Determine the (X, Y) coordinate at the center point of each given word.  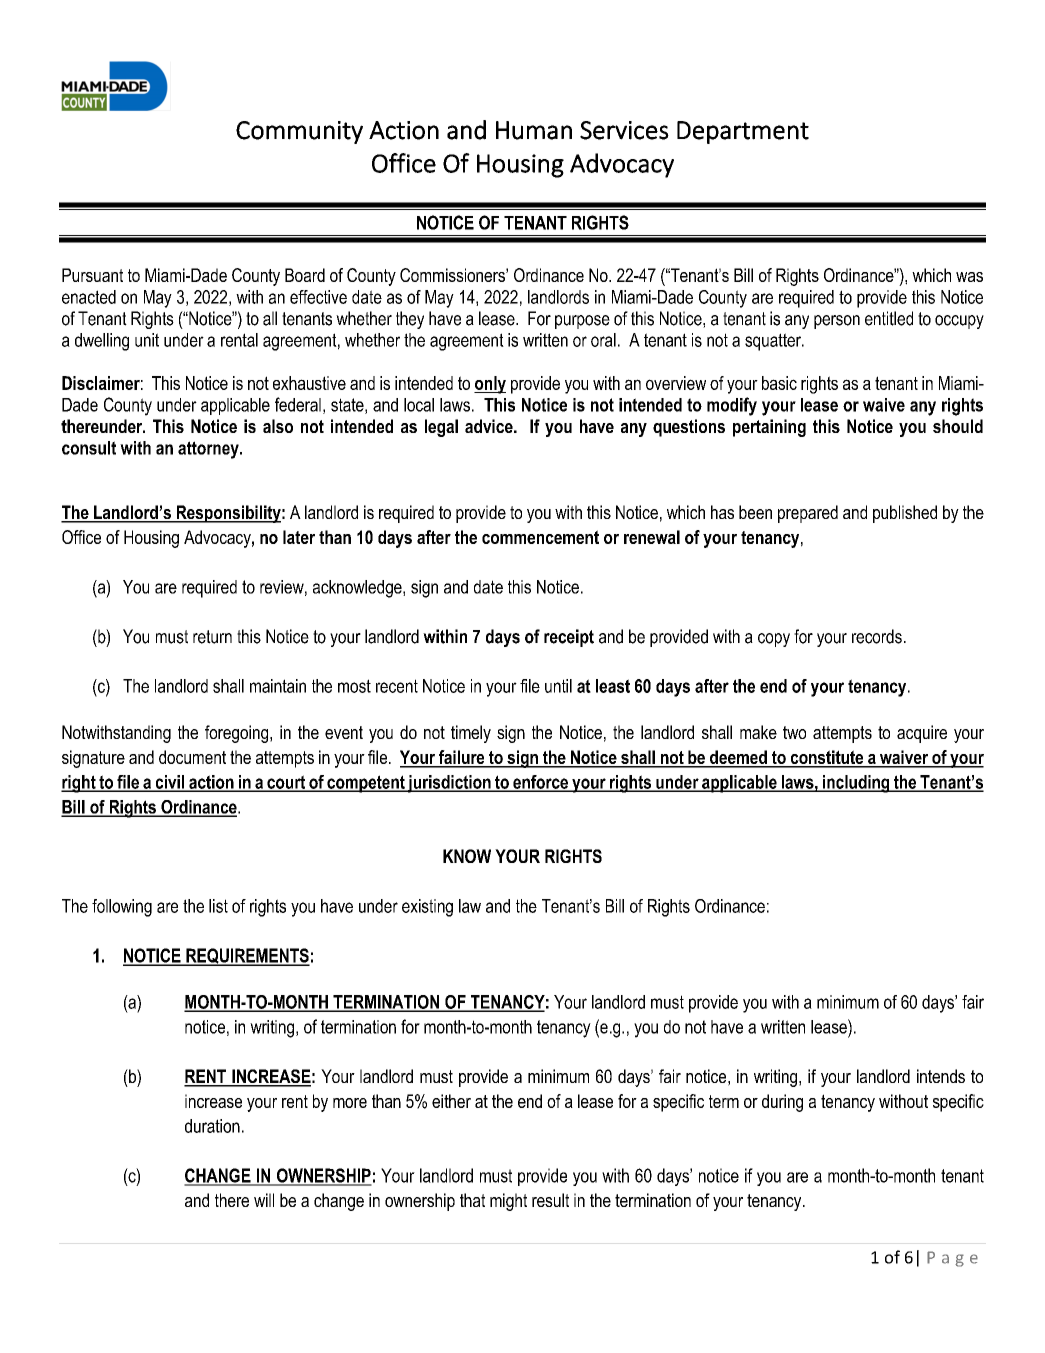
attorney (209, 450)
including (856, 784)
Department (743, 132)
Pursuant (92, 275)
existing (427, 908)
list (218, 906)
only (490, 385)
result (550, 1200)
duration (212, 1126)
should (958, 426)
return (212, 637)
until (558, 686)
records (877, 636)
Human (534, 130)
